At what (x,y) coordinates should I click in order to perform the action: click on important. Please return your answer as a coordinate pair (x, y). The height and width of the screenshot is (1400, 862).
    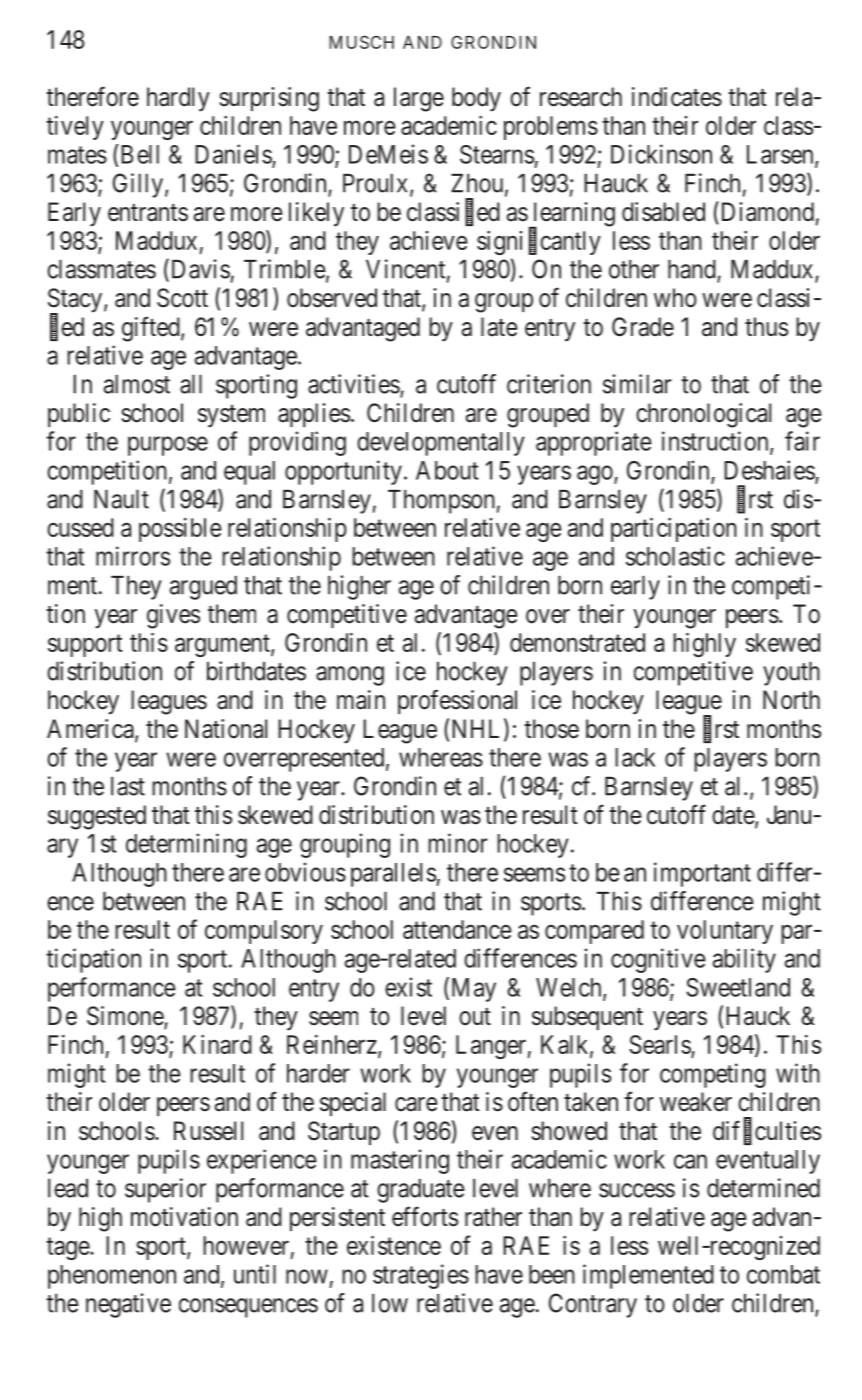
    Looking at the image, I should click on (702, 874).
